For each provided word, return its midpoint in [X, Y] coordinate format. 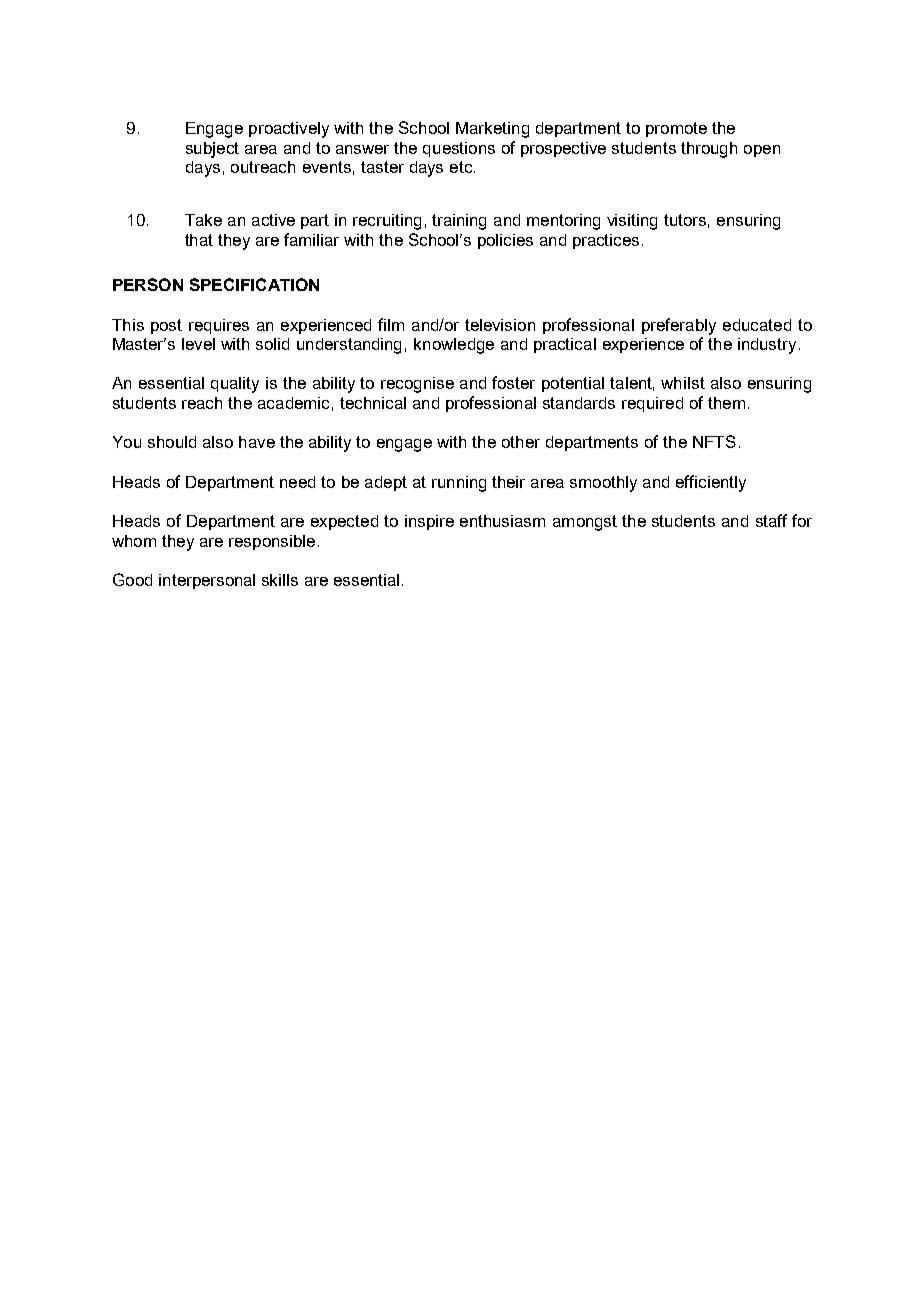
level [198, 344]
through [709, 150]
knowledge [454, 346]
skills [280, 580]
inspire [429, 522]
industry [767, 346]
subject [212, 150]
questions [459, 149]
